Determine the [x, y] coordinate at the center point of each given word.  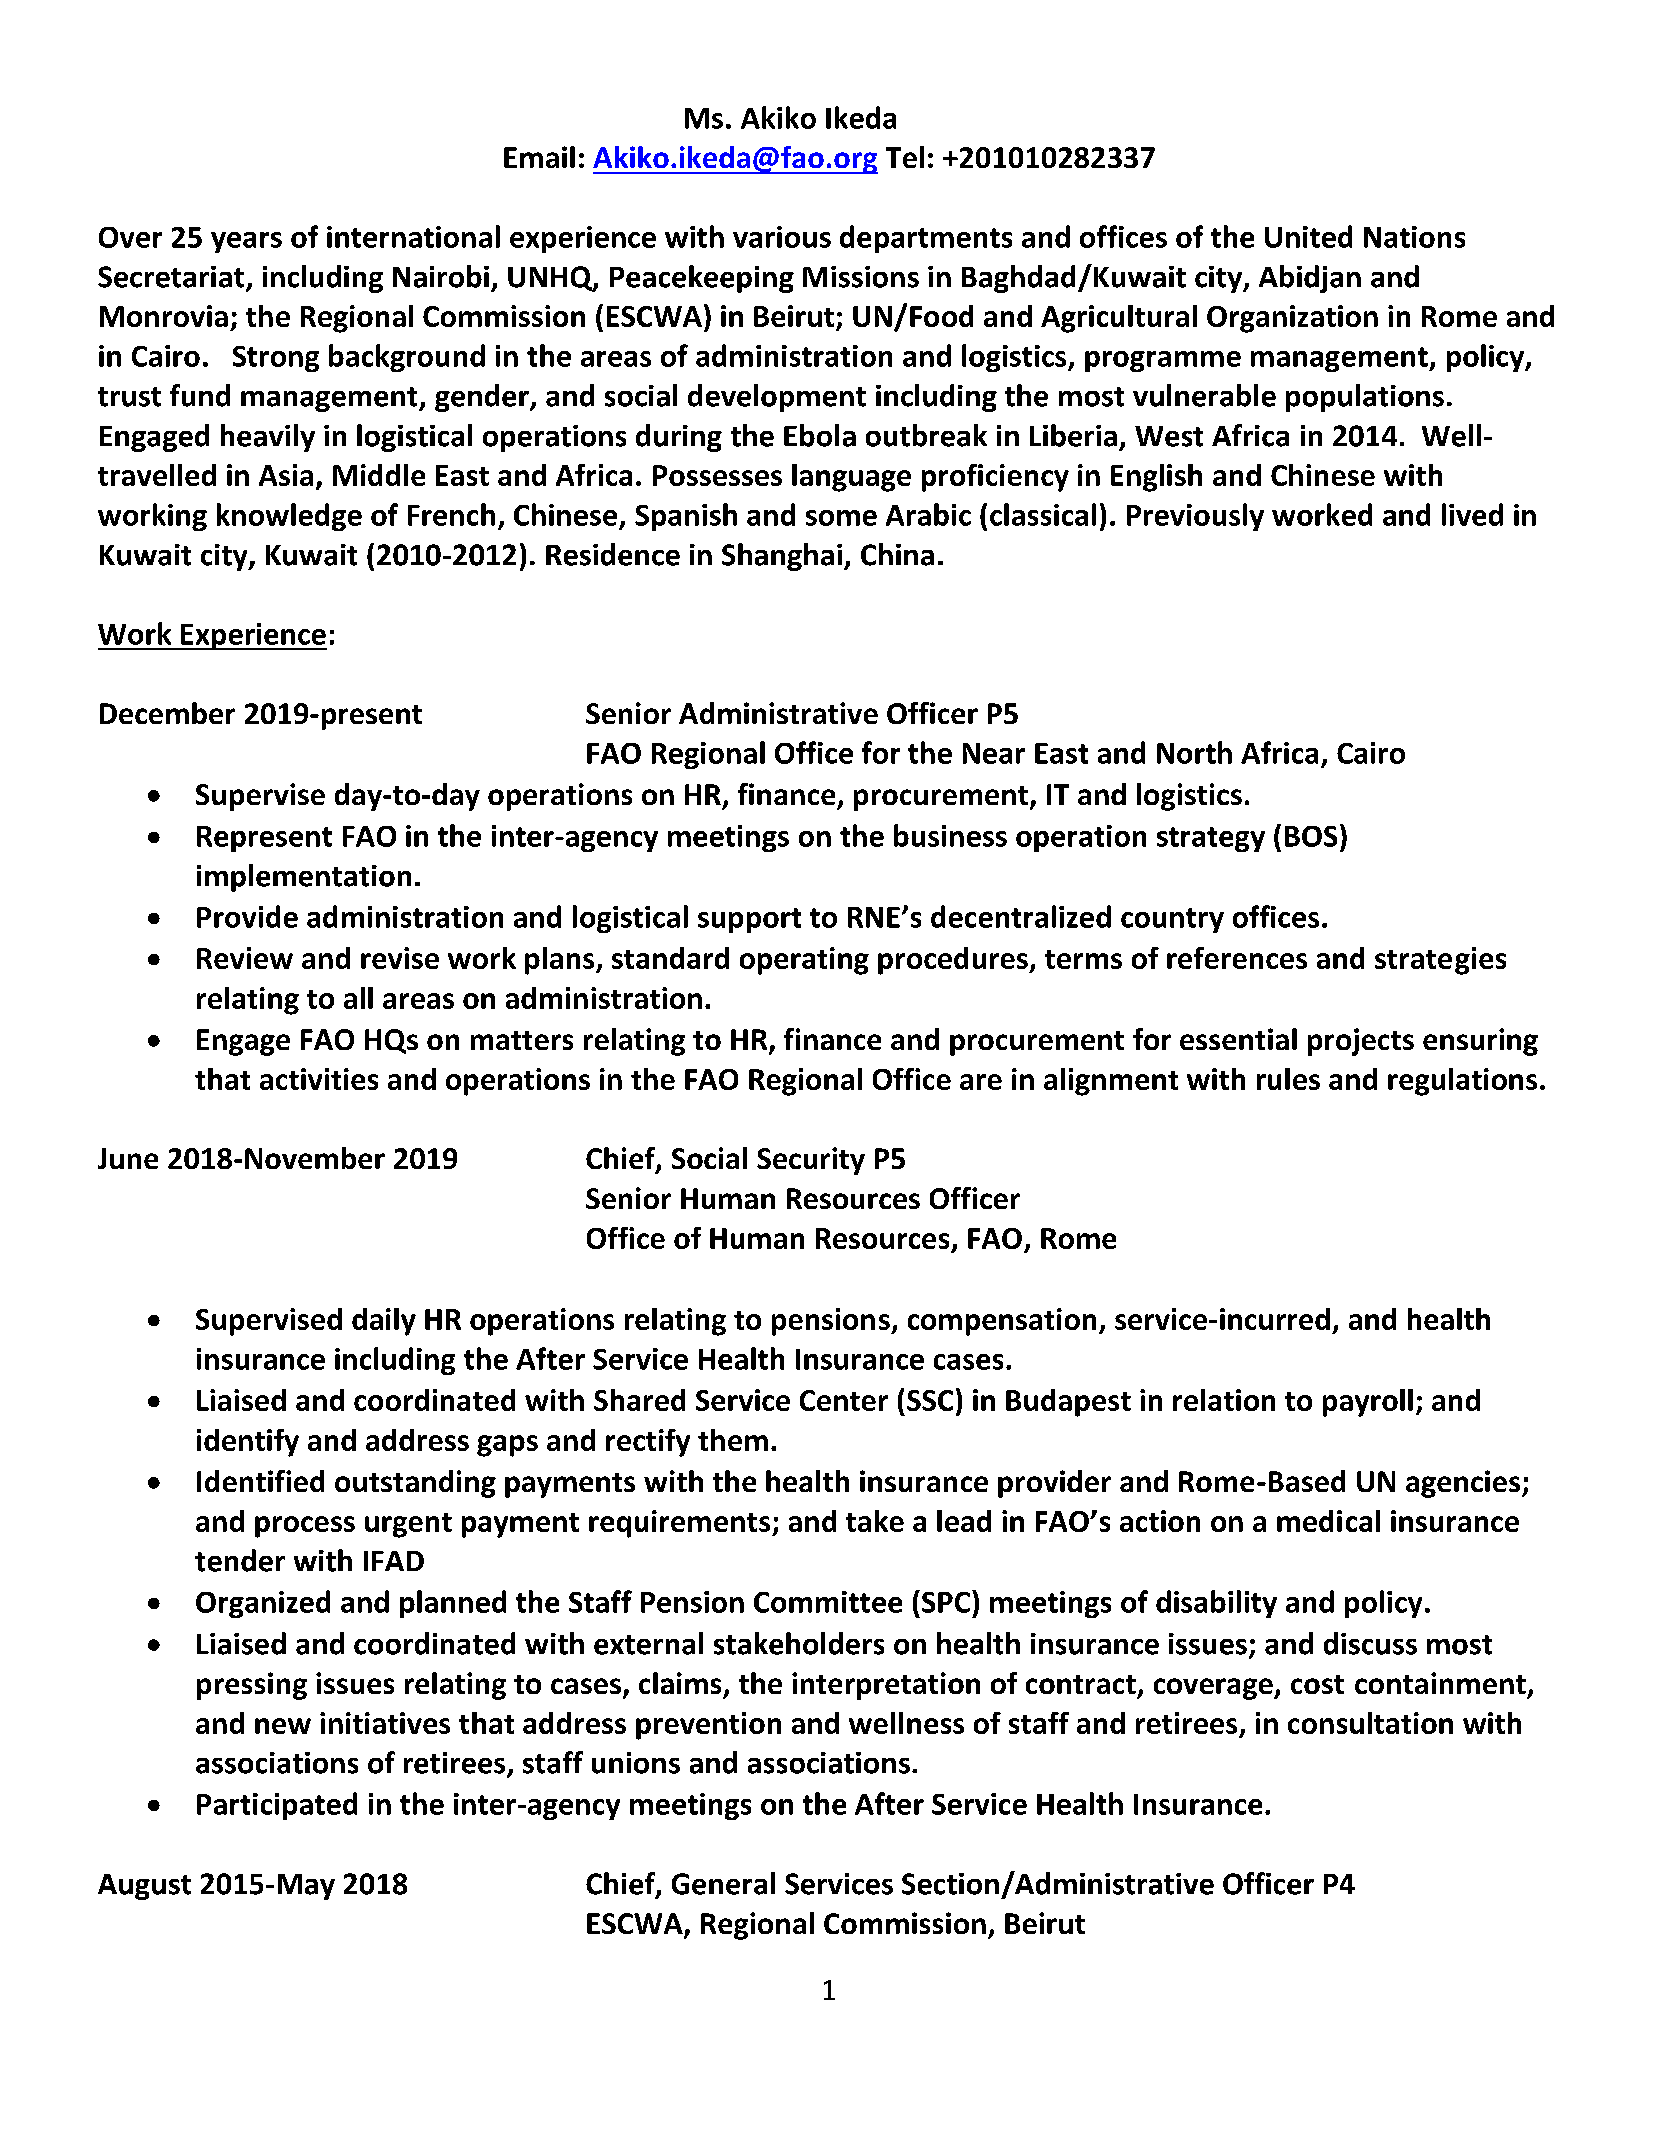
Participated [277, 1806]
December [167, 713]
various [782, 237]
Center [844, 1400]
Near [994, 753]
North [1194, 752]
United [1308, 236]
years [246, 242]
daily [384, 1322]
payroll [1368, 1403]
